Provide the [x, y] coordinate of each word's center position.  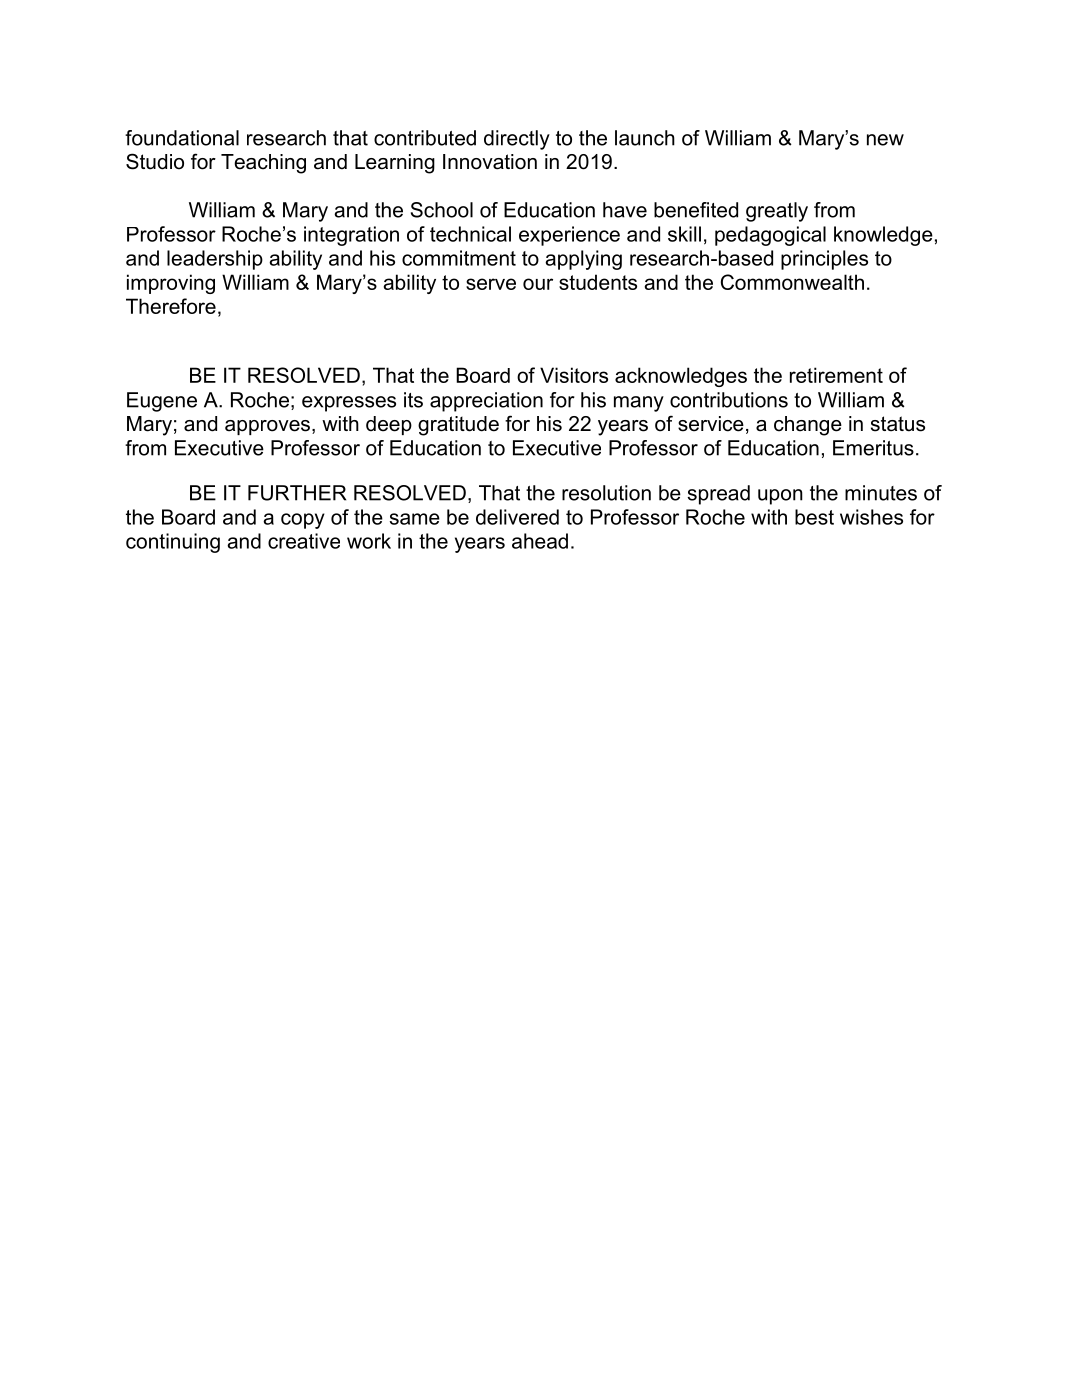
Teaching [263, 164]
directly [517, 140]
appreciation [486, 402]
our [538, 284]
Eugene [162, 402]
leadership [215, 260]
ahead [540, 541]
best [814, 517]
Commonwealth [792, 282]
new [885, 140]
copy [303, 521]
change [808, 426]
